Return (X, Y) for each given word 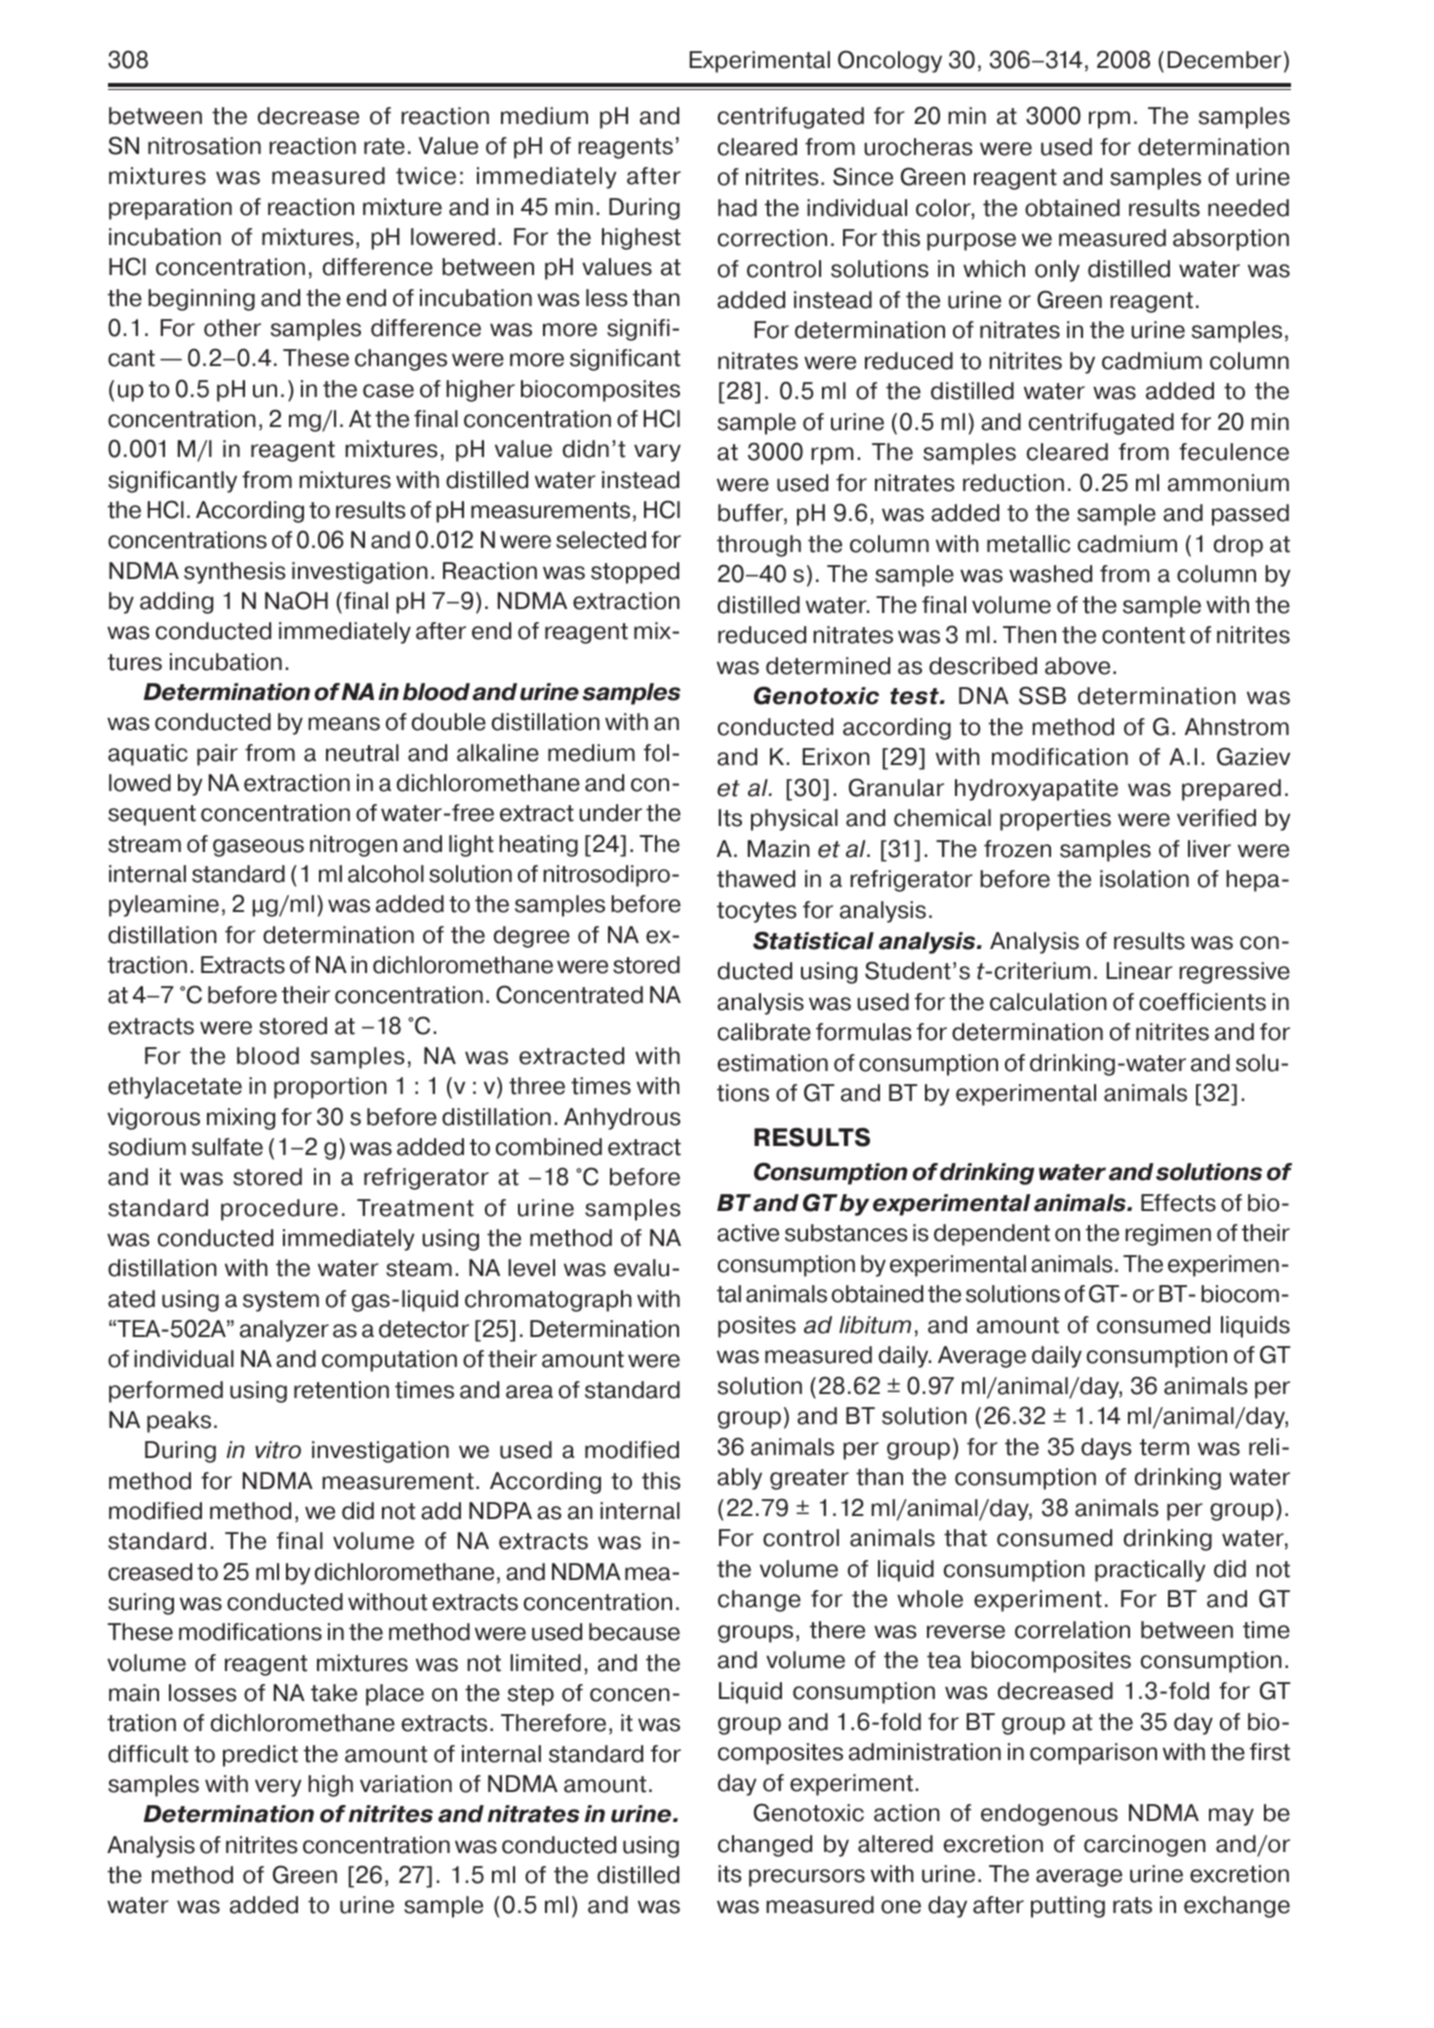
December (1225, 60)
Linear (1140, 971)
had (737, 208)
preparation (170, 209)
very (278, 1788)
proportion (330, 1088)
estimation (773, 1063)
